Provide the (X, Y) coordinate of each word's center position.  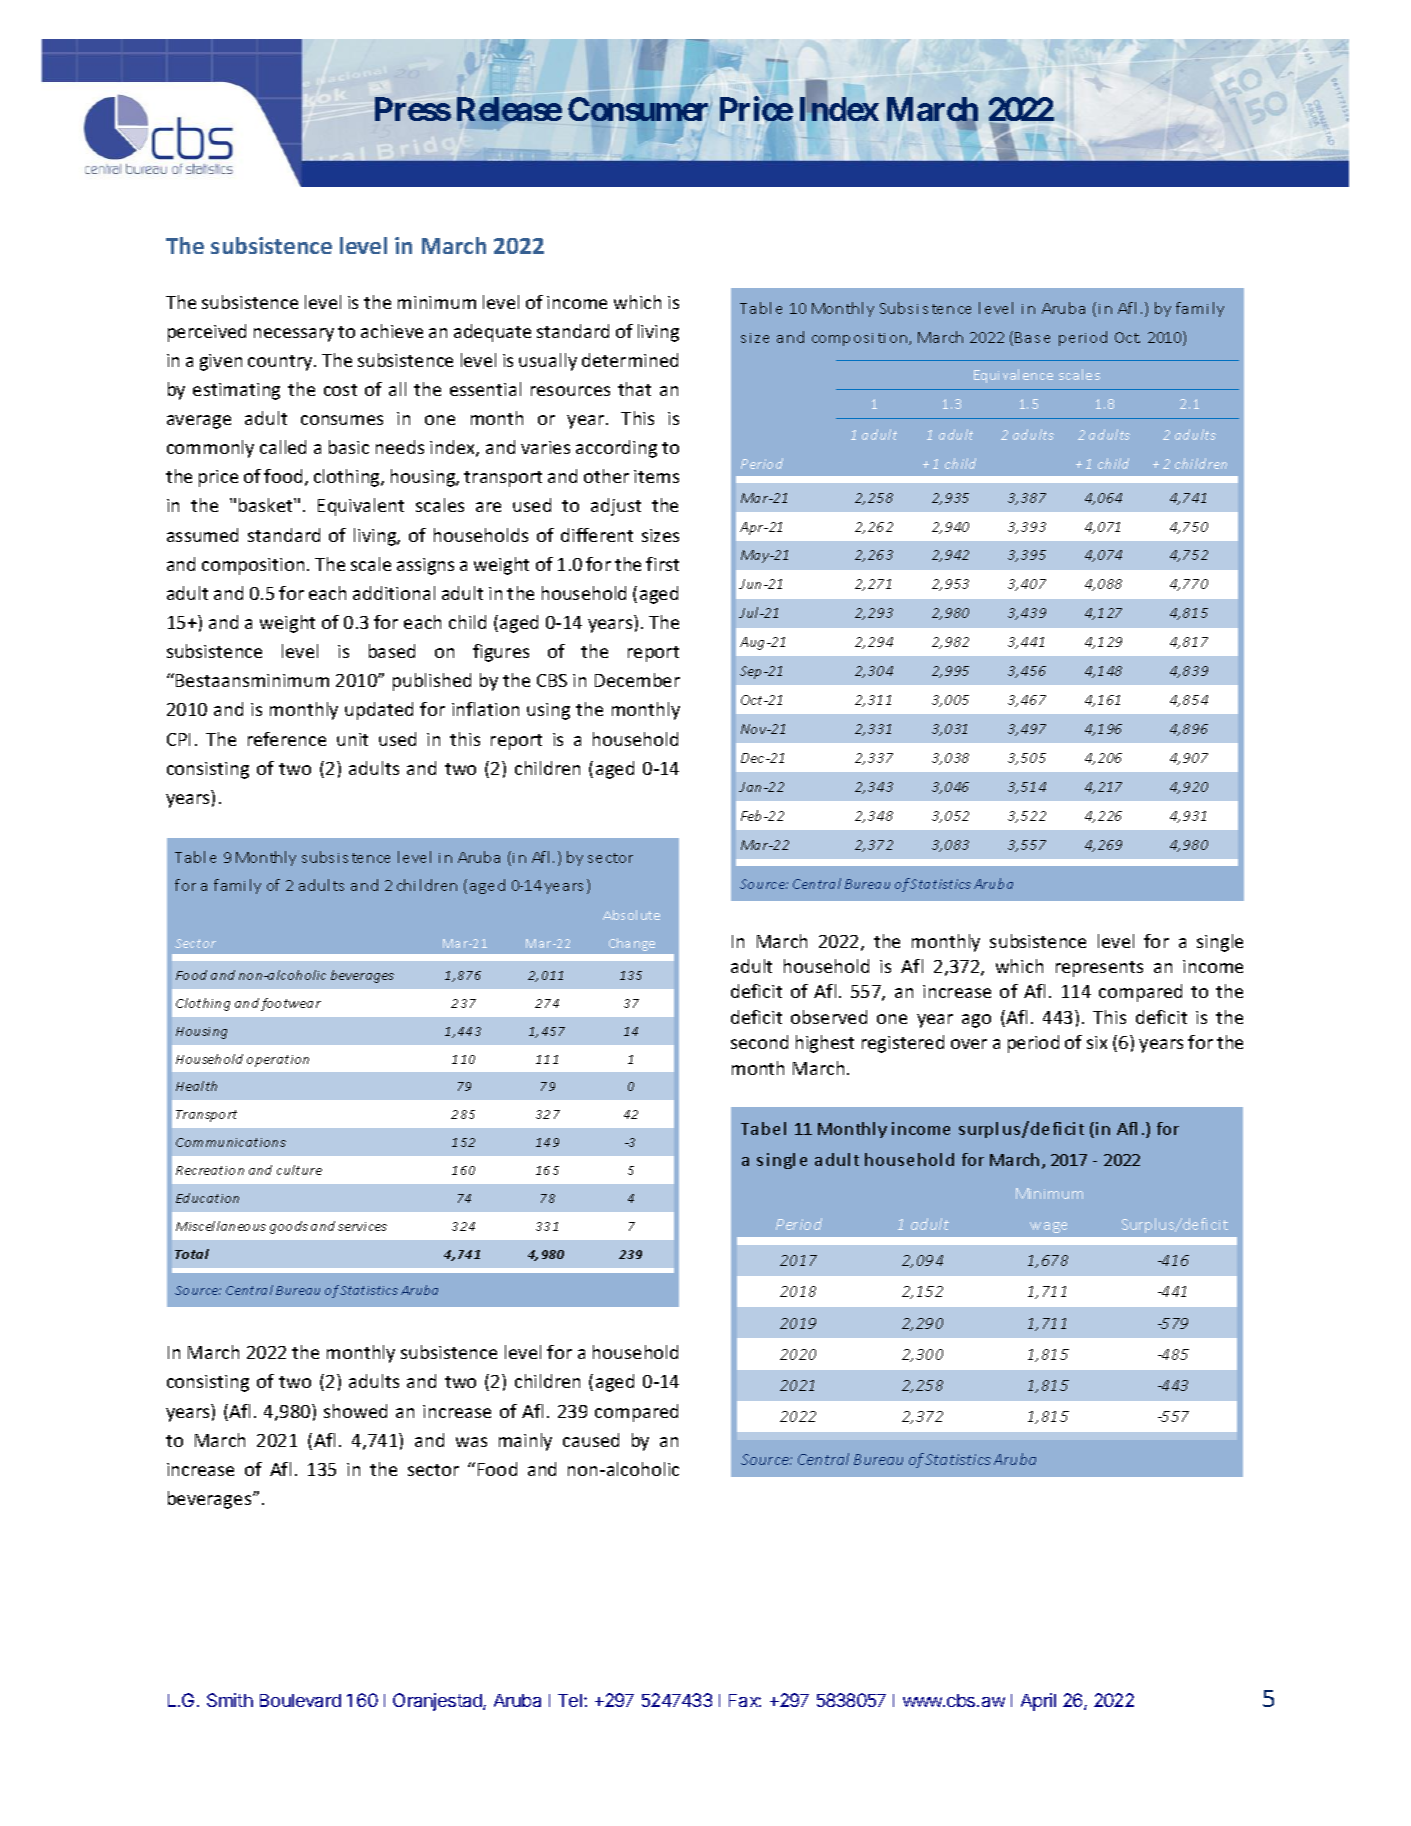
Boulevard (300, 1700)
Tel (571, 1700)
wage (1048, 1227)
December (637, 680)
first (662, 564)
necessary (294, 335)
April (1038, 1702)
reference (287, 739)
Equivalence (1013, 376)
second (759, 1042)
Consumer (640, 109)
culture (299, 1170)
